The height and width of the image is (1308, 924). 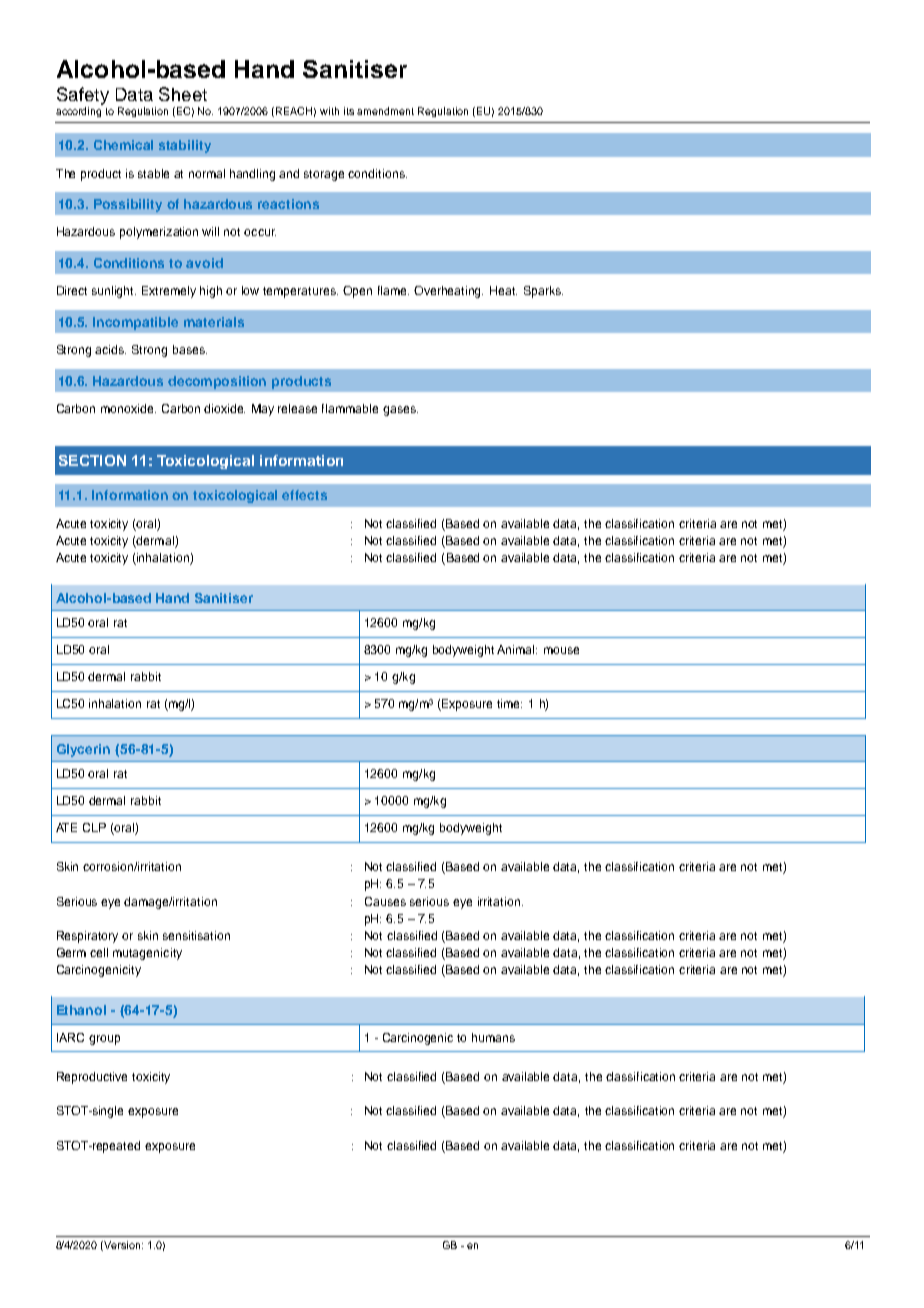 I want to click on Chemical, so click(x=123, y=145).
